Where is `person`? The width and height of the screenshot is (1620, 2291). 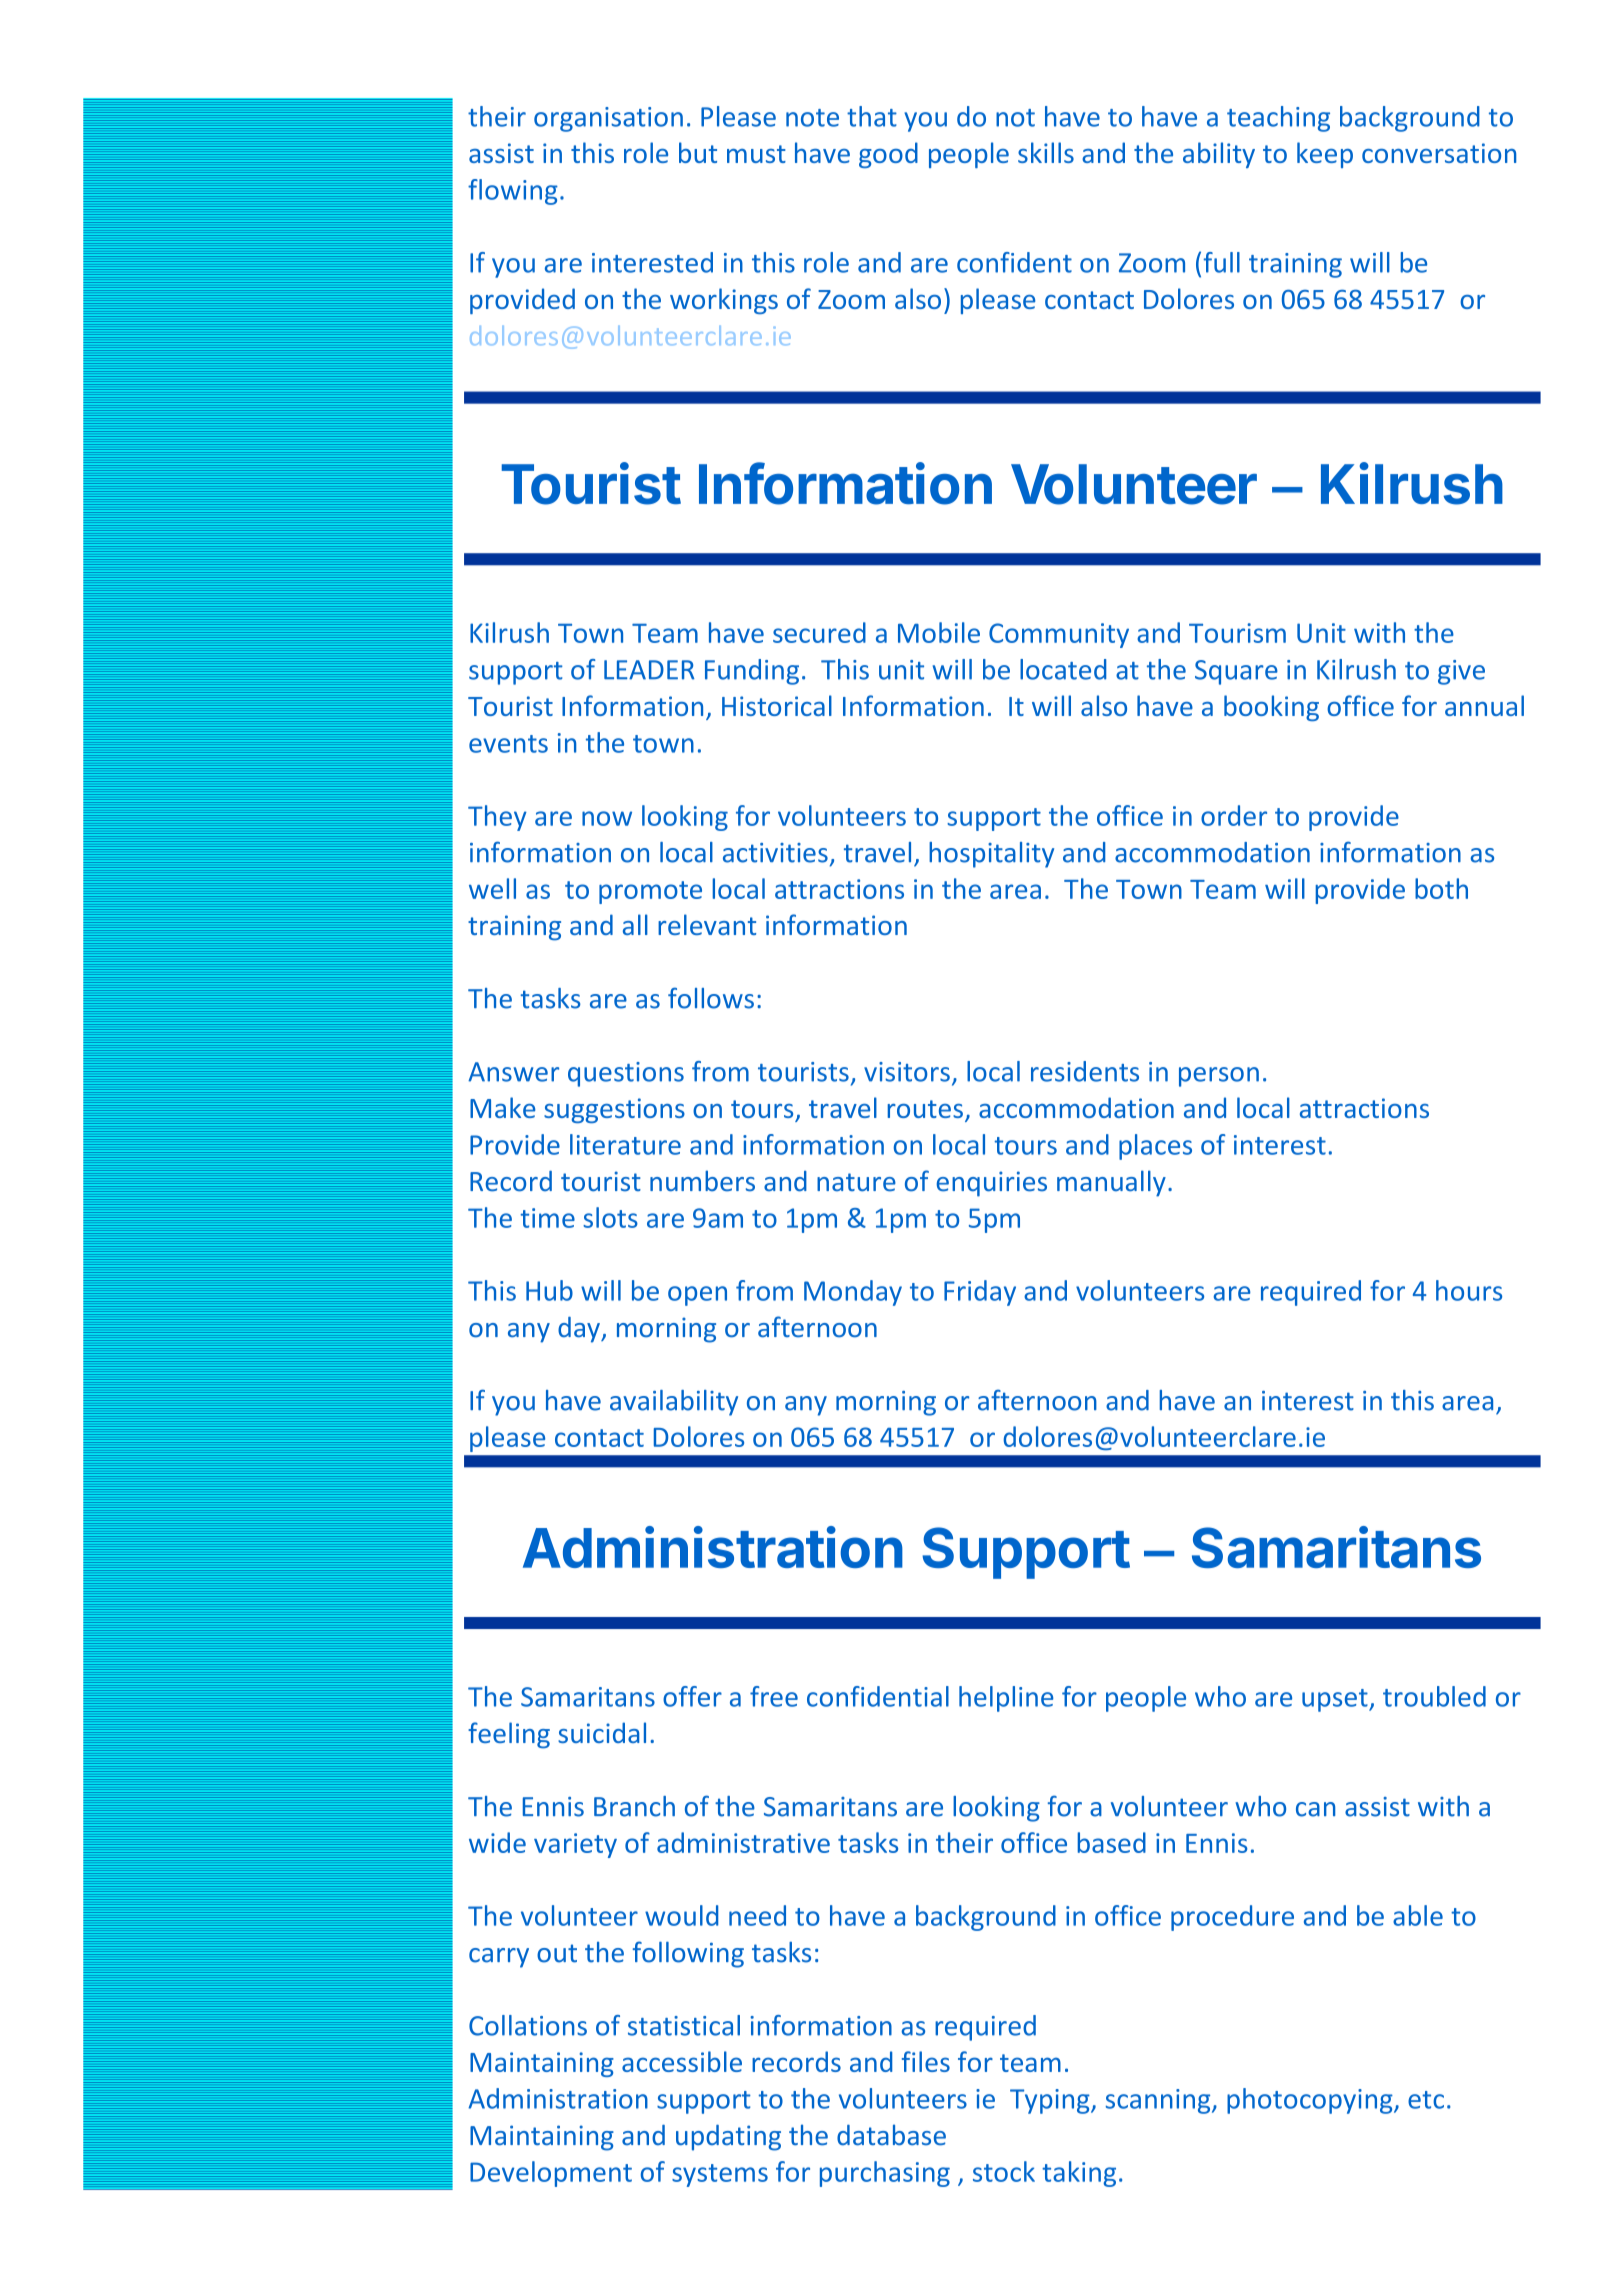 person is located at coordinates (1219, 1077).
